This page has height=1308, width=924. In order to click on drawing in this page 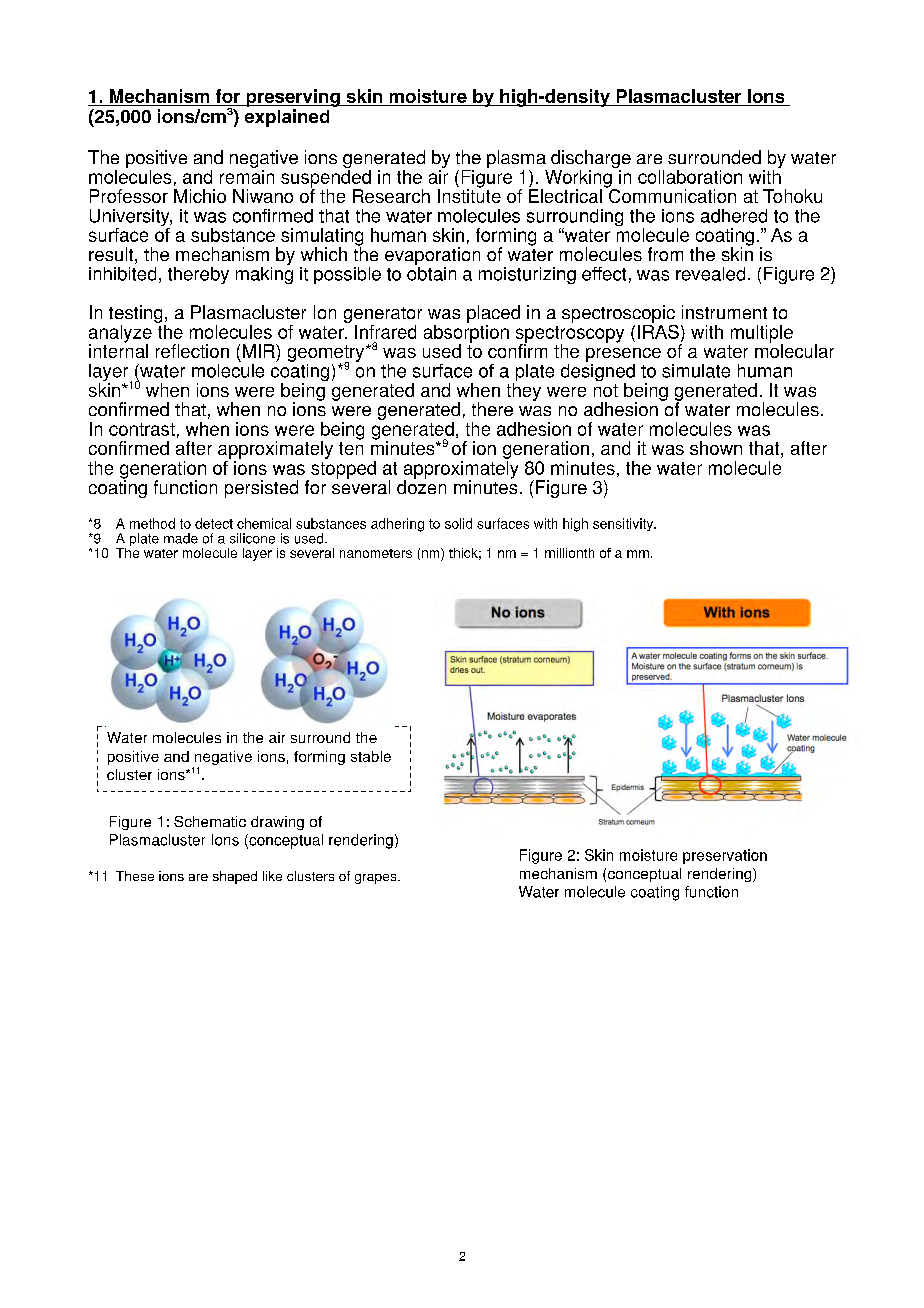, I will do `click(277, 823)`.
